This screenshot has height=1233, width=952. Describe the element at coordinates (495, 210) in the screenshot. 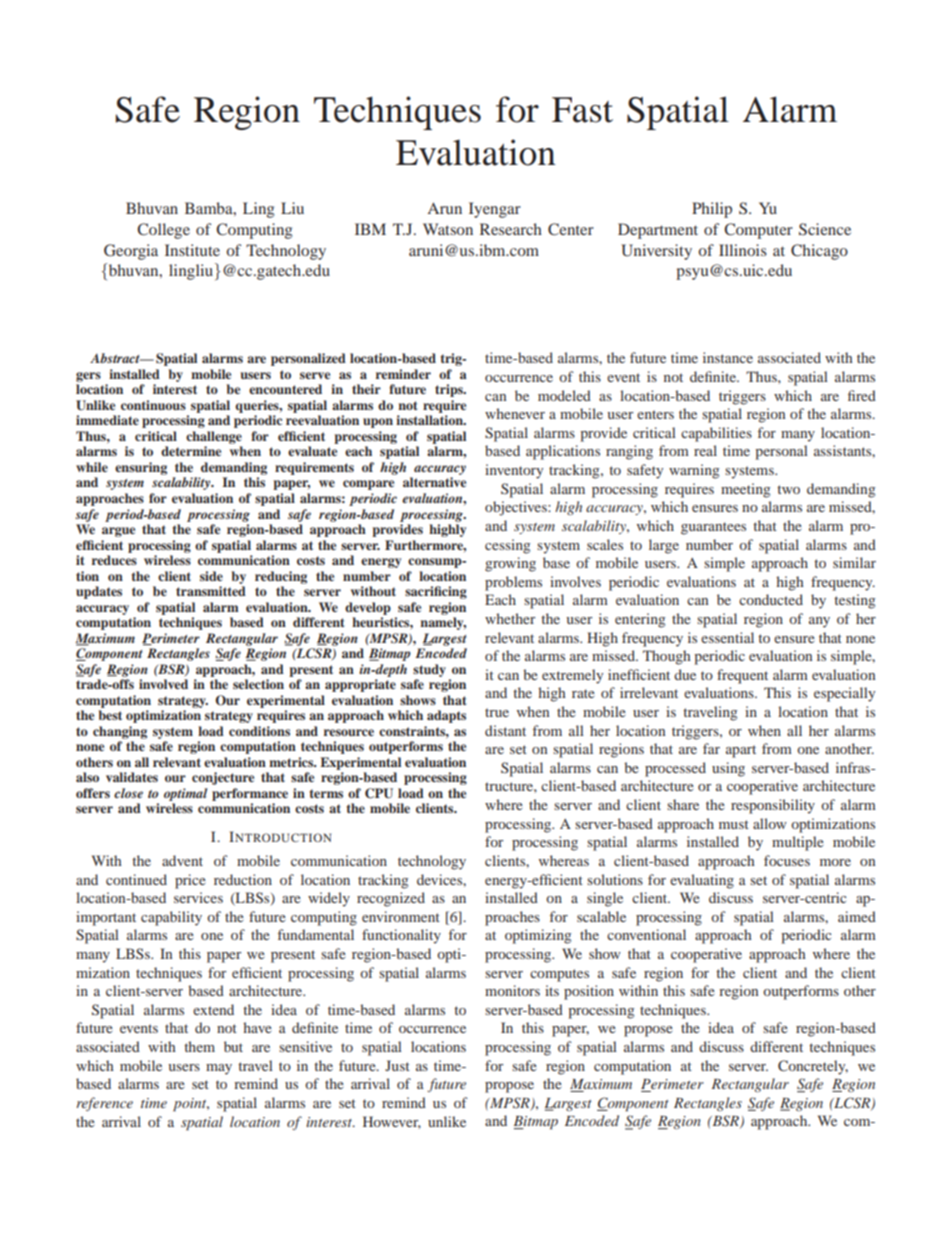

I see `Iyengar` at that location.
